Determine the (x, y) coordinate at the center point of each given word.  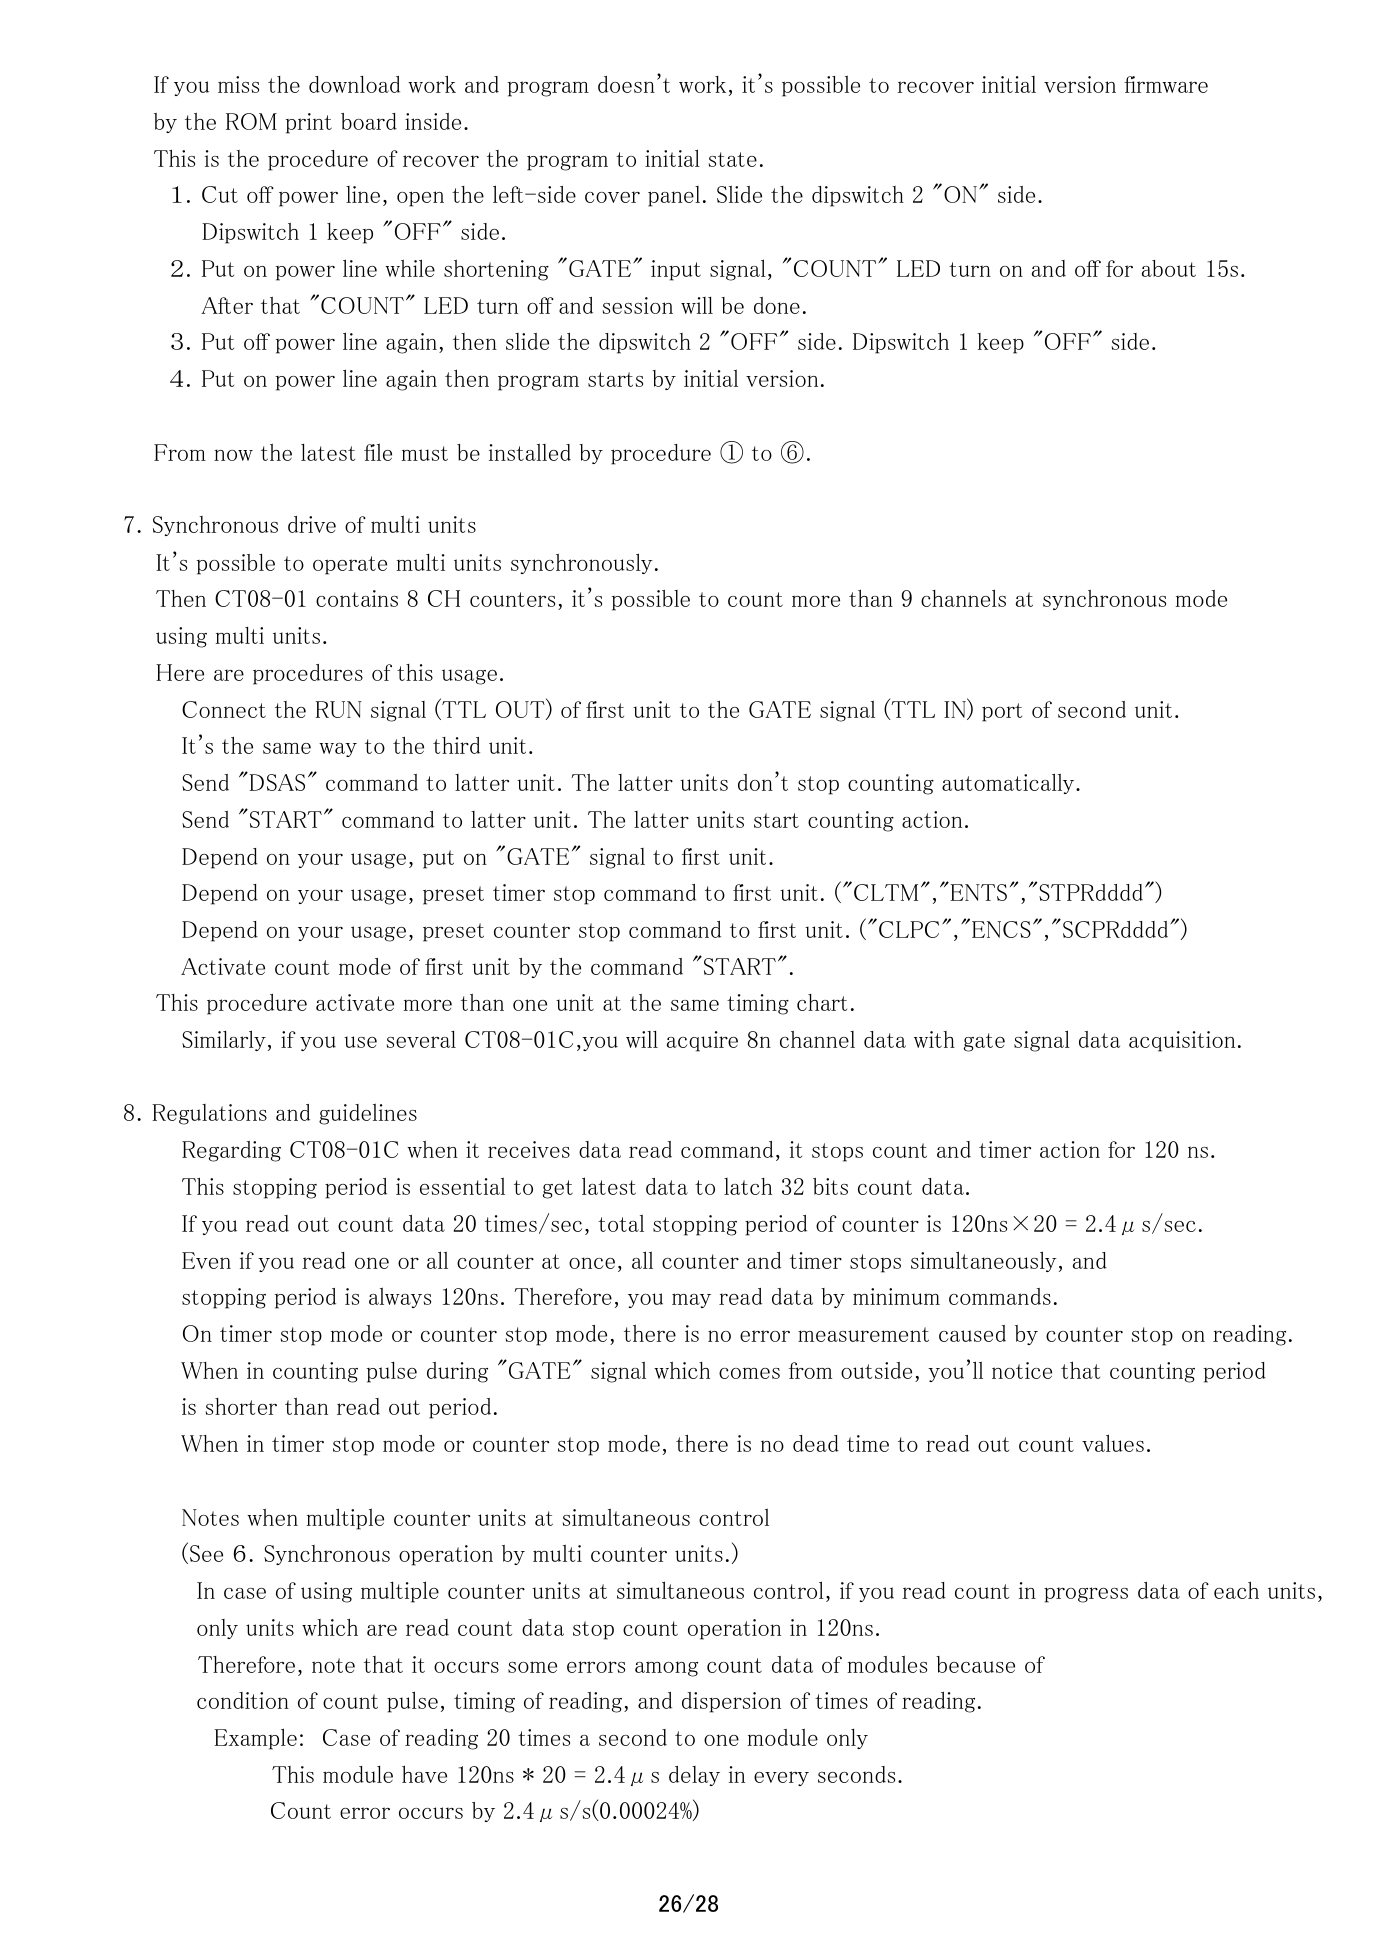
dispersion (731, 1702)
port (1002, 712)
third (456, 745)
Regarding (231, 1151)
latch (748, 1186)
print (309, 123)
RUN (338, 709)
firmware (1166, 84)
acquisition (1182, 1041)
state (733, 159)
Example (255, 1739)
